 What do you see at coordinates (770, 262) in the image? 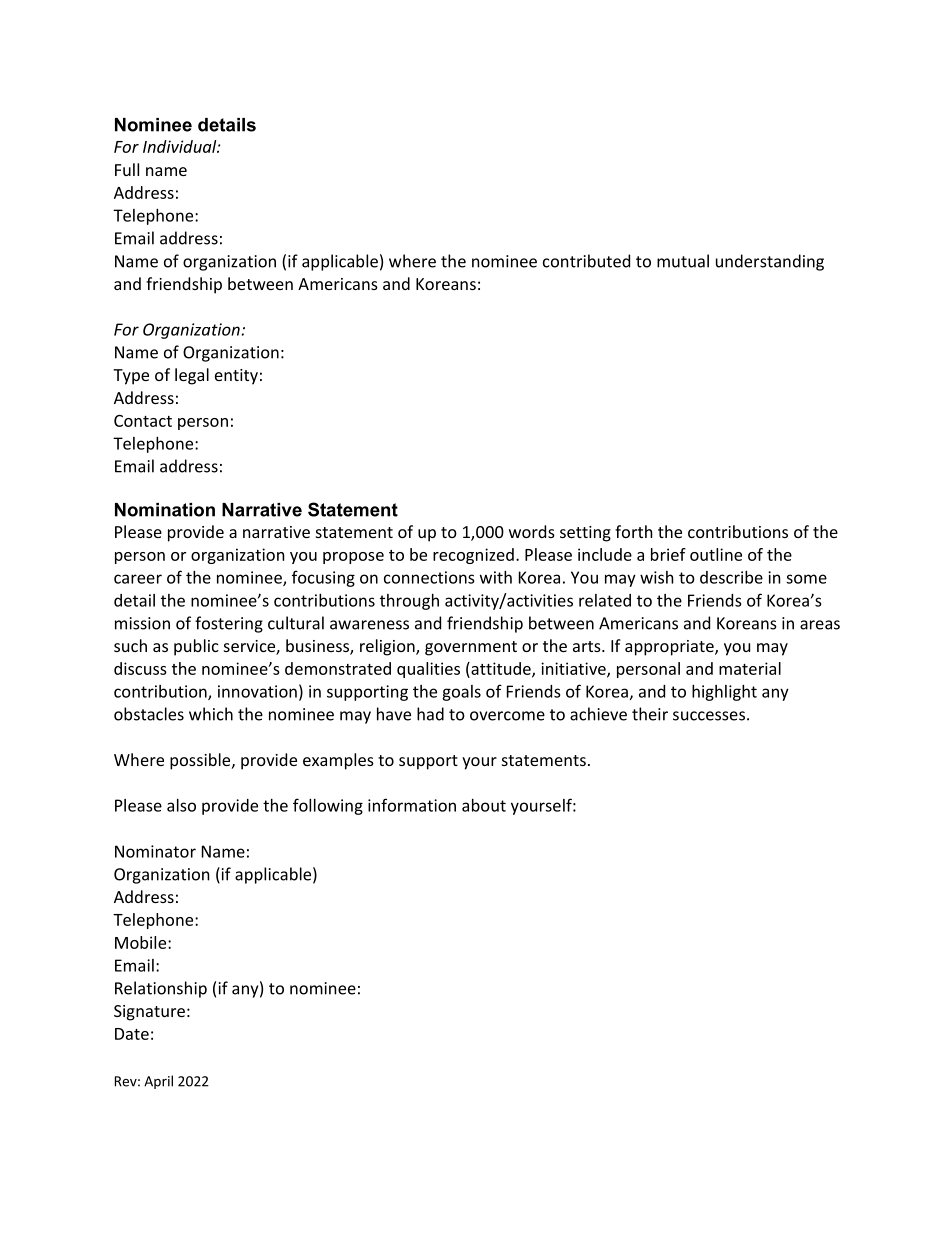
I see `understanding` at bounding box center [770, 262].
